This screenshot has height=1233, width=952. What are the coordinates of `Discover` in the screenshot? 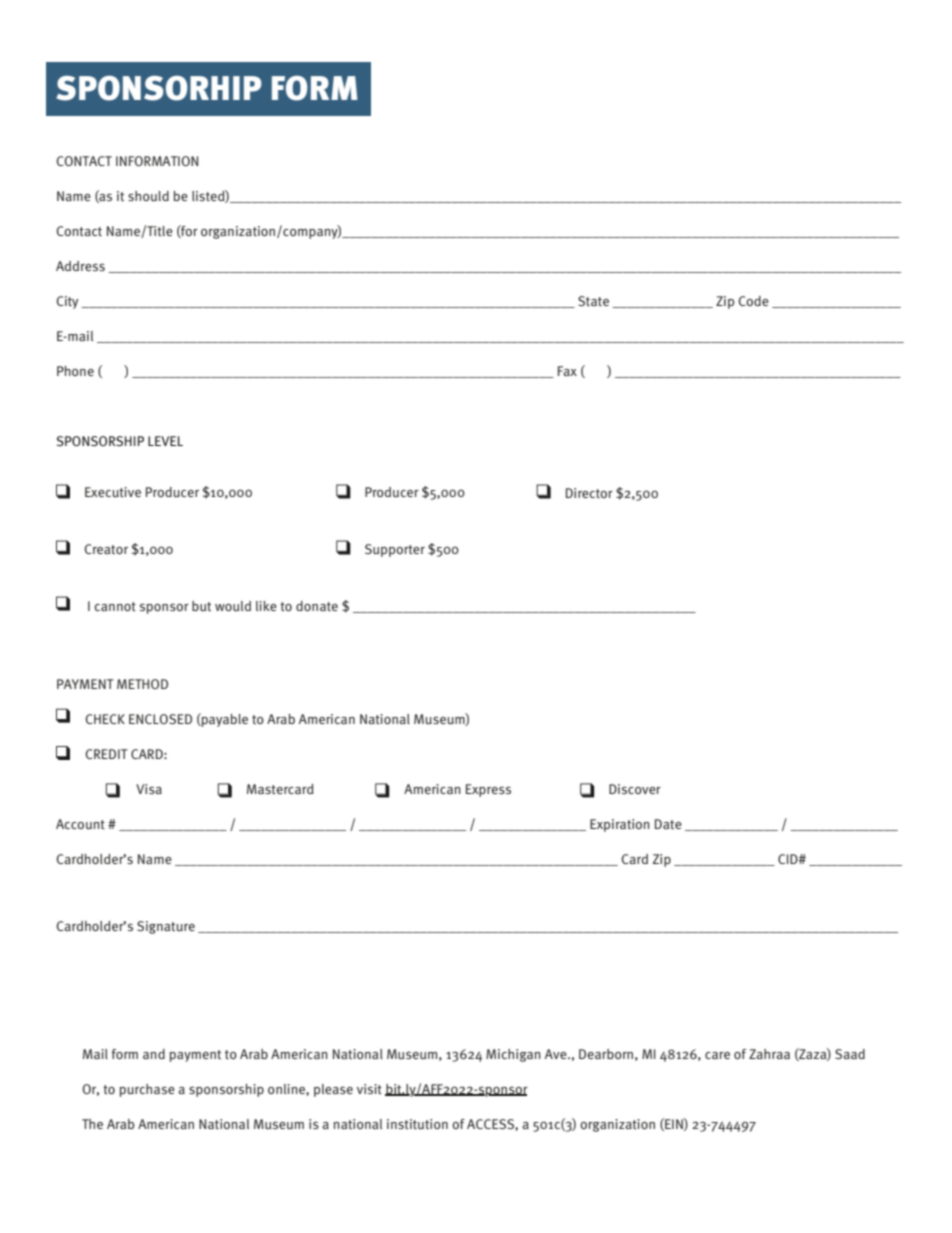 It's located at (635, 789).
